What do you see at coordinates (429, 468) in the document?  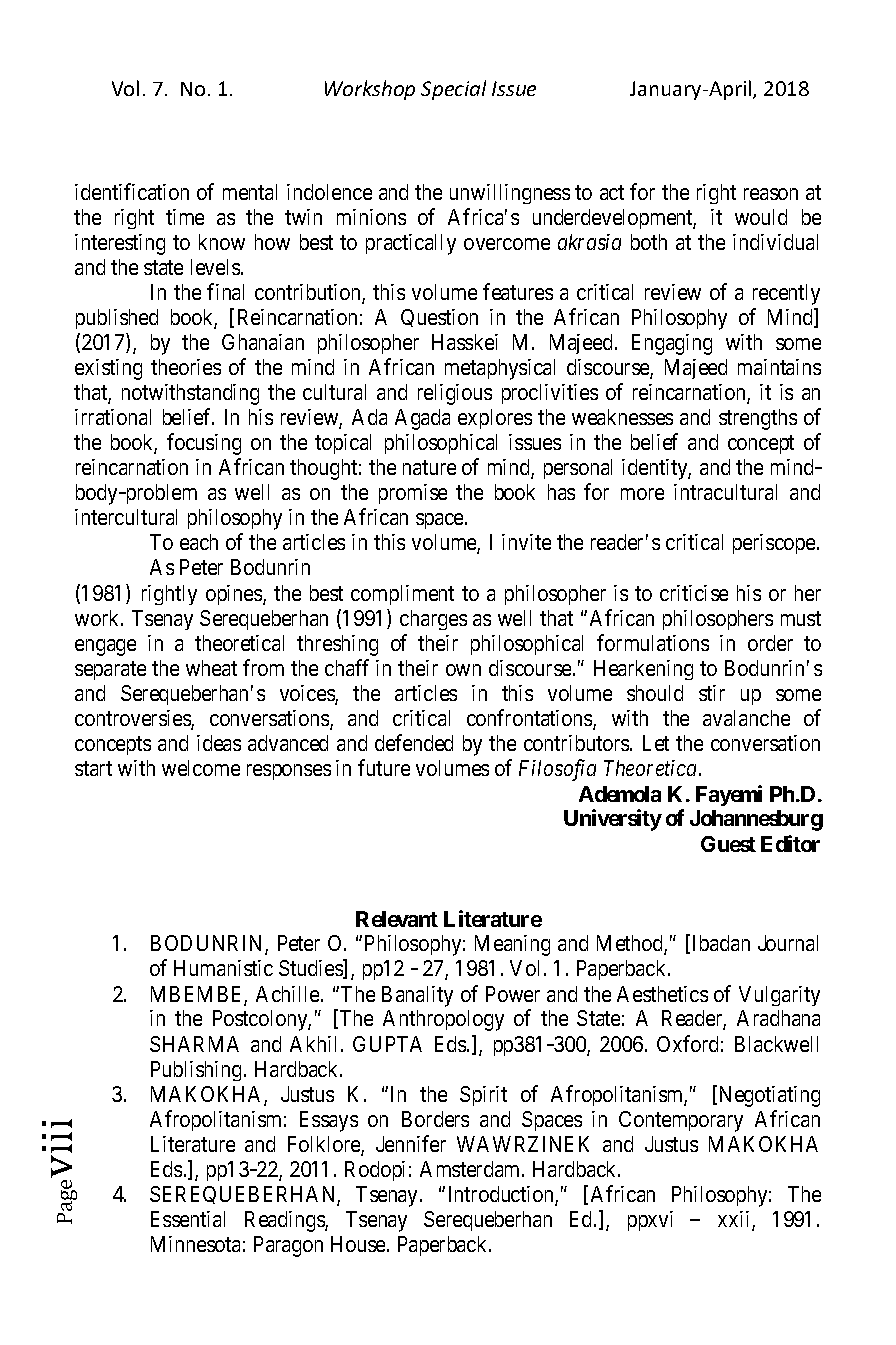 I see `nature` at bounding box center [429, 468].
